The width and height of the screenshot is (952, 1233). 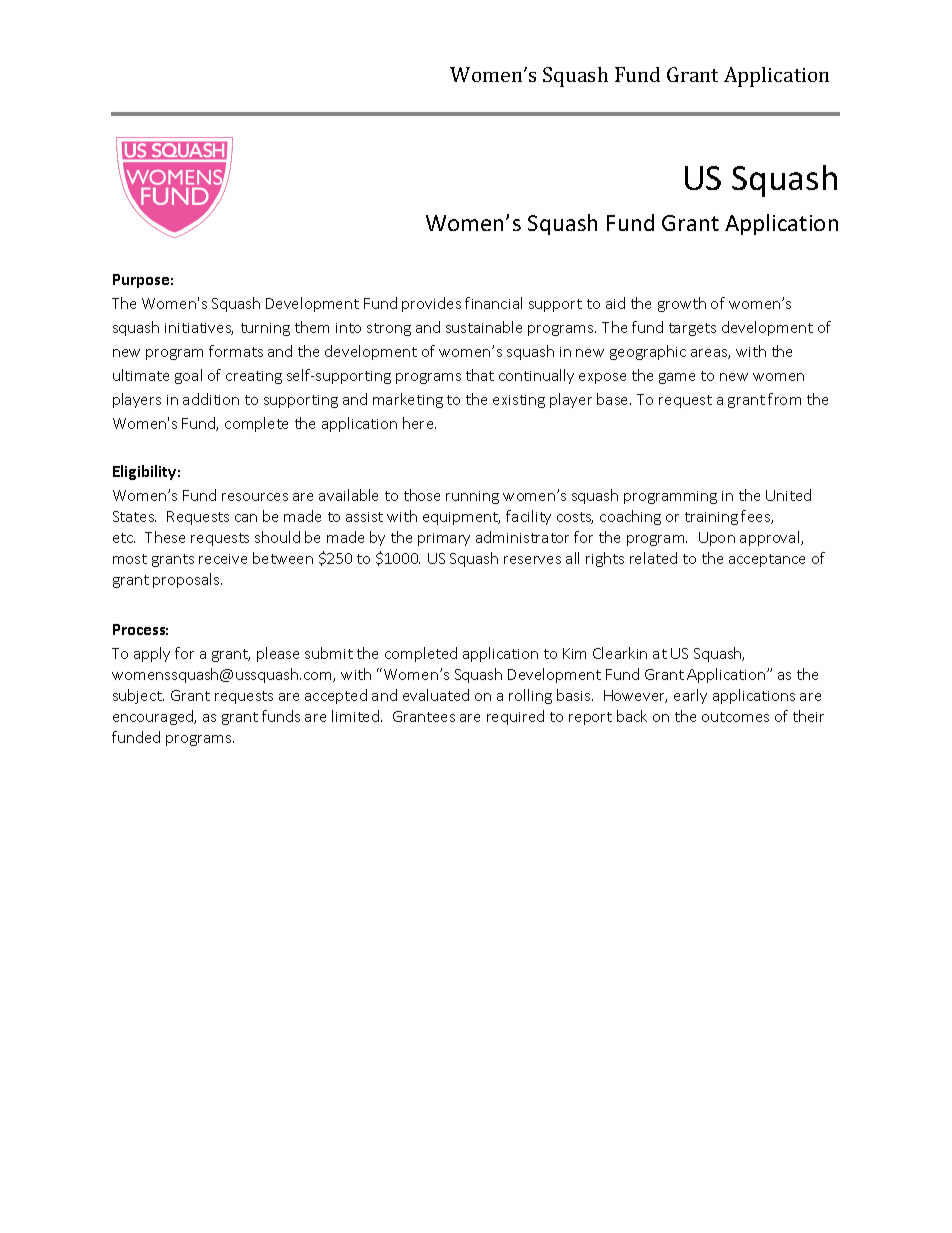 I want to click on training, so click(x=711, y=518).
